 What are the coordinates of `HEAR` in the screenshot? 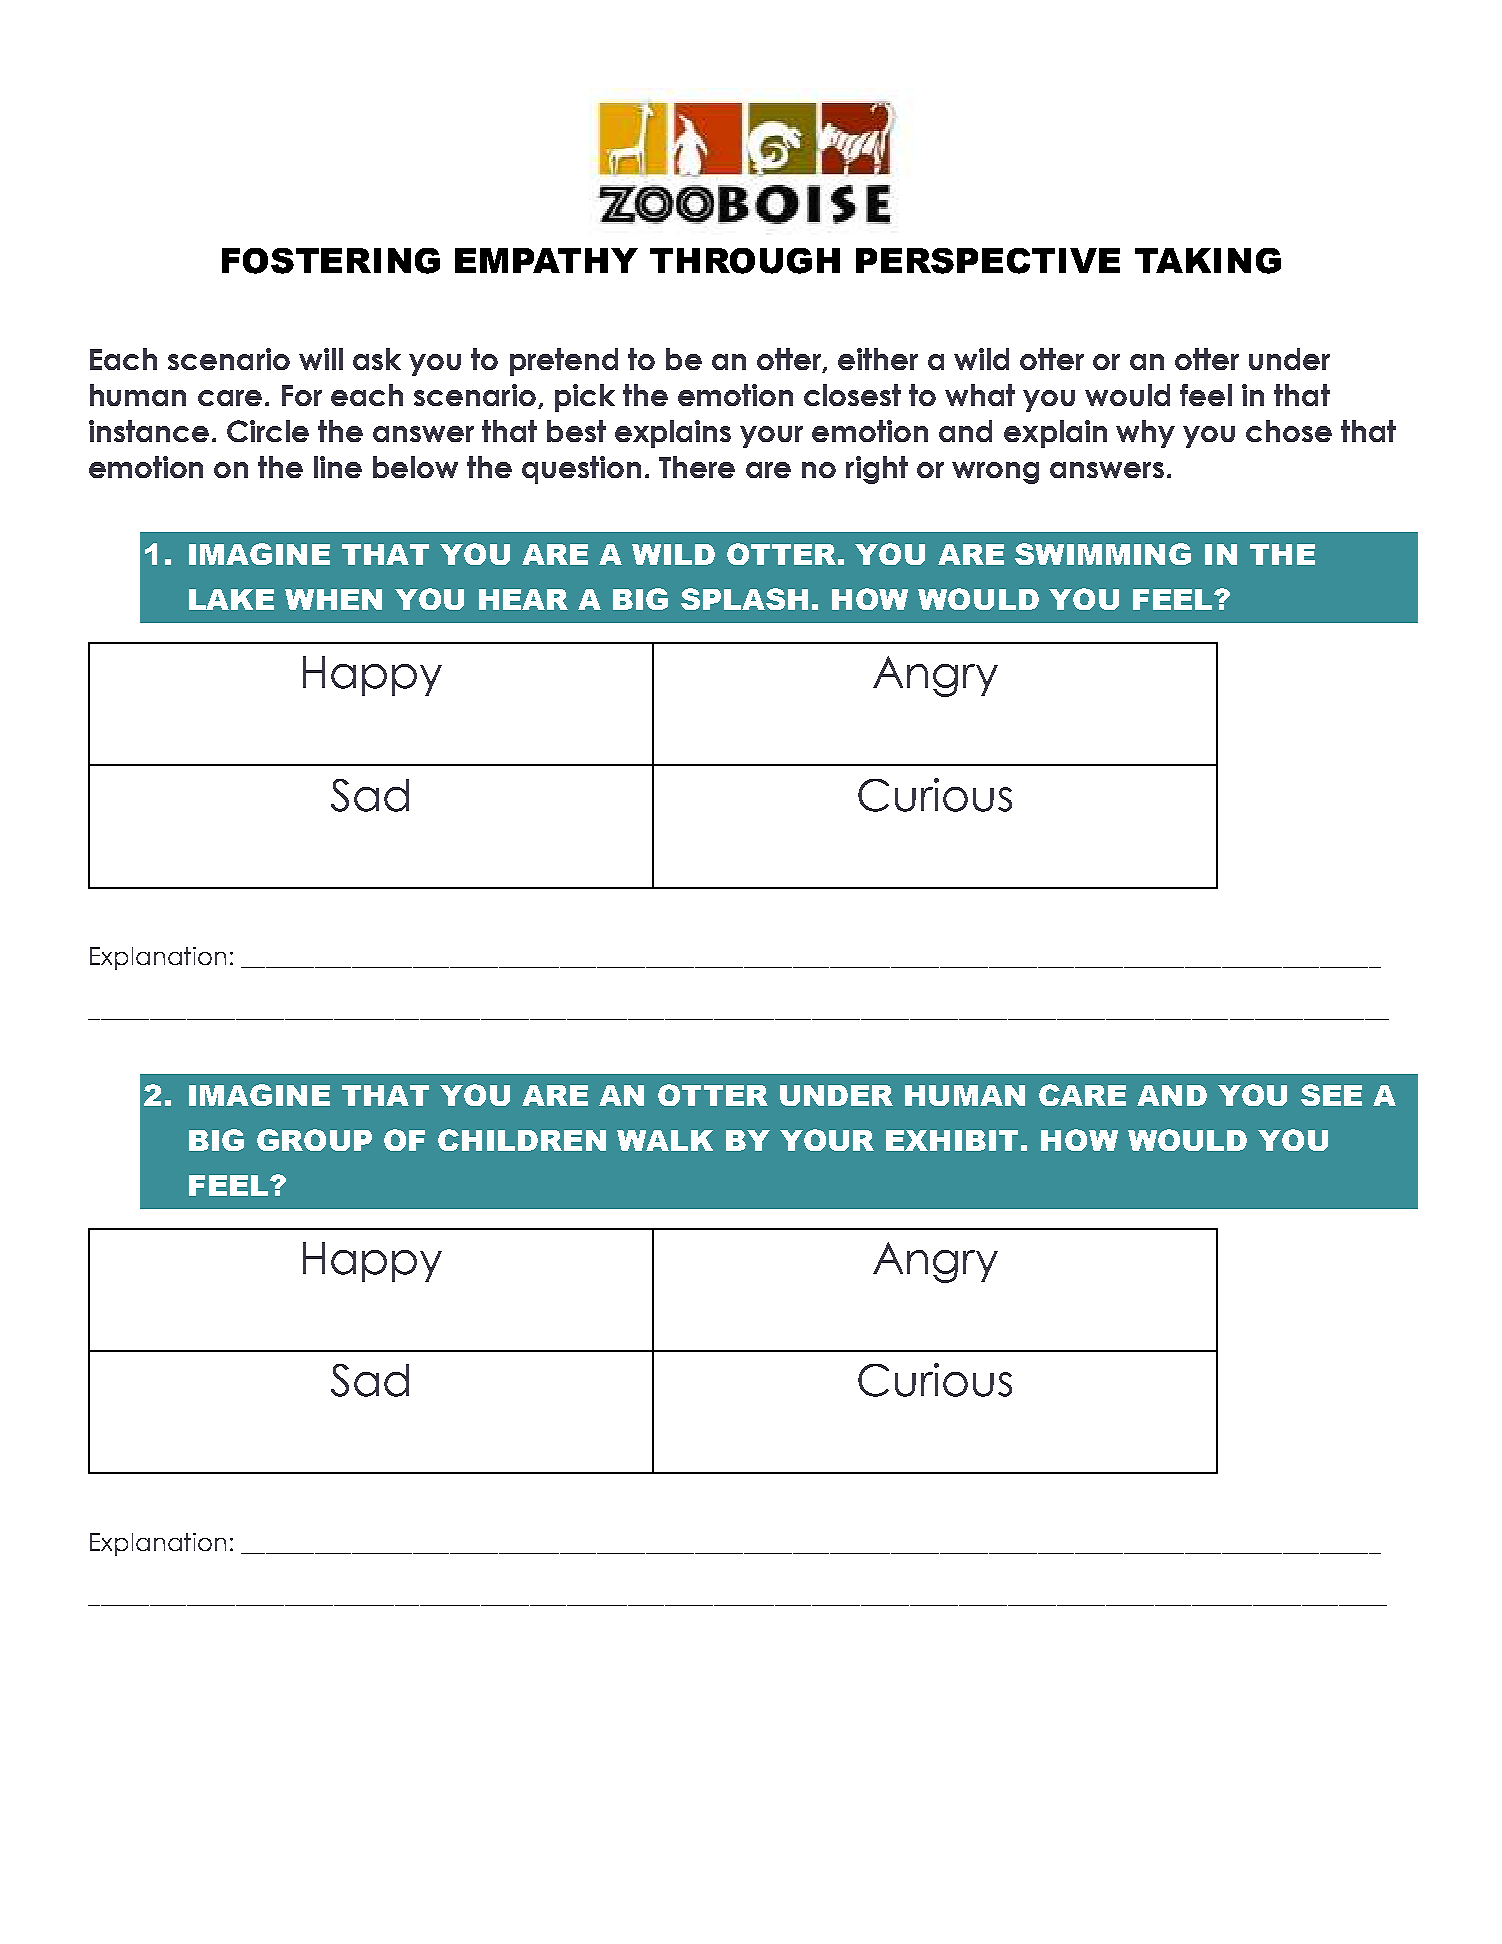 It's located at (523, 599).
